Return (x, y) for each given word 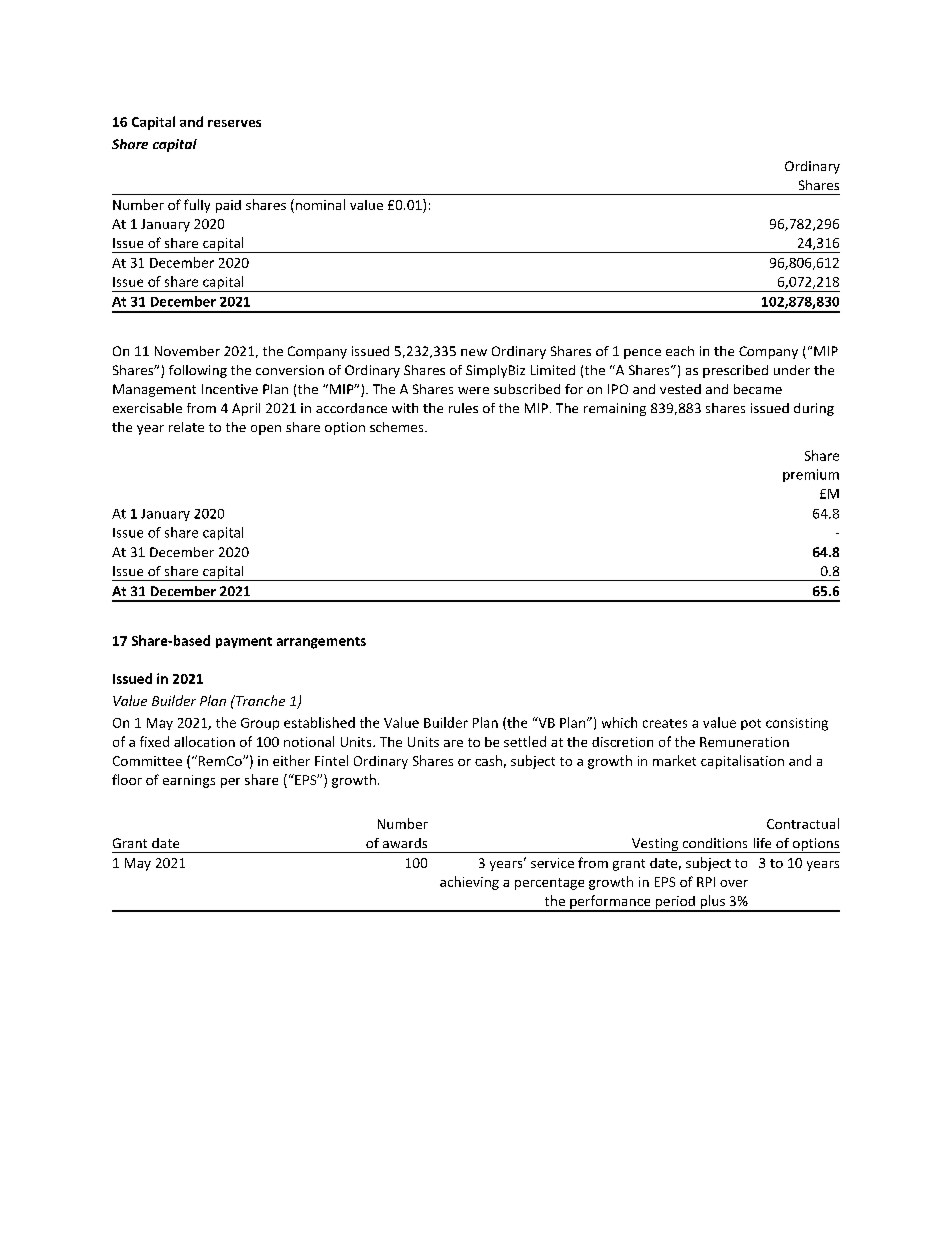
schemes (398, 427)
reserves (234, 123)
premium (811, 475)
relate (186, 427)
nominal (319, 206)
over (734, 883)
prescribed (735, 371)
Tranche (259, 700)
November (187, 351)
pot (751, 724)
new (474, 352)
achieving (469, 883)
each (680, 351)
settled (525, 741)
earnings (189, 781)
